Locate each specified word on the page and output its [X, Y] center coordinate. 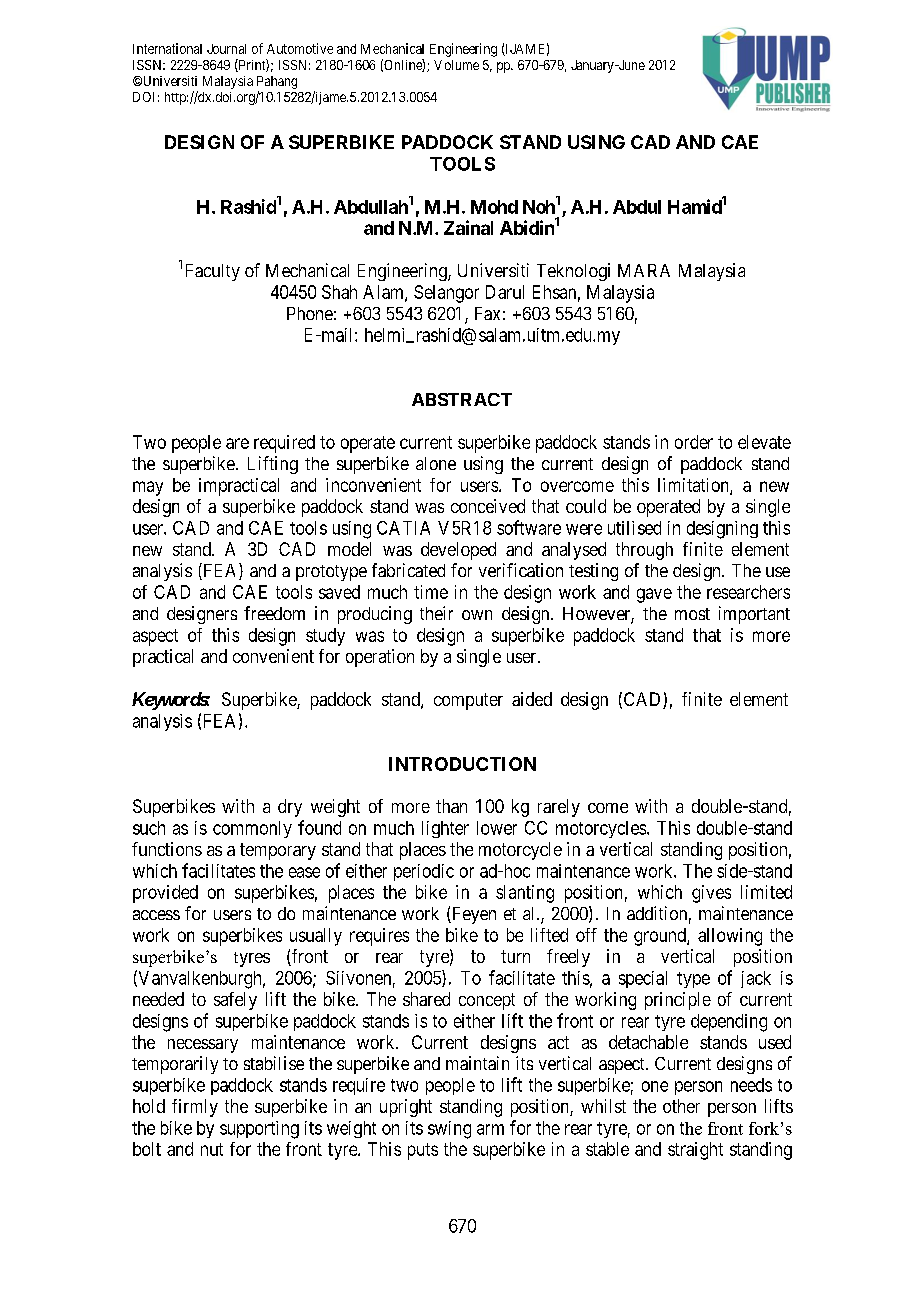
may [148, 488]
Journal [226, 49]
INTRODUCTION [462, 764]
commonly [252, 829]
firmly [195, 1108]
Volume [456, 65]
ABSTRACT [462, 399]
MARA [644, 270]
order [694, 442]
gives [711, 894]
